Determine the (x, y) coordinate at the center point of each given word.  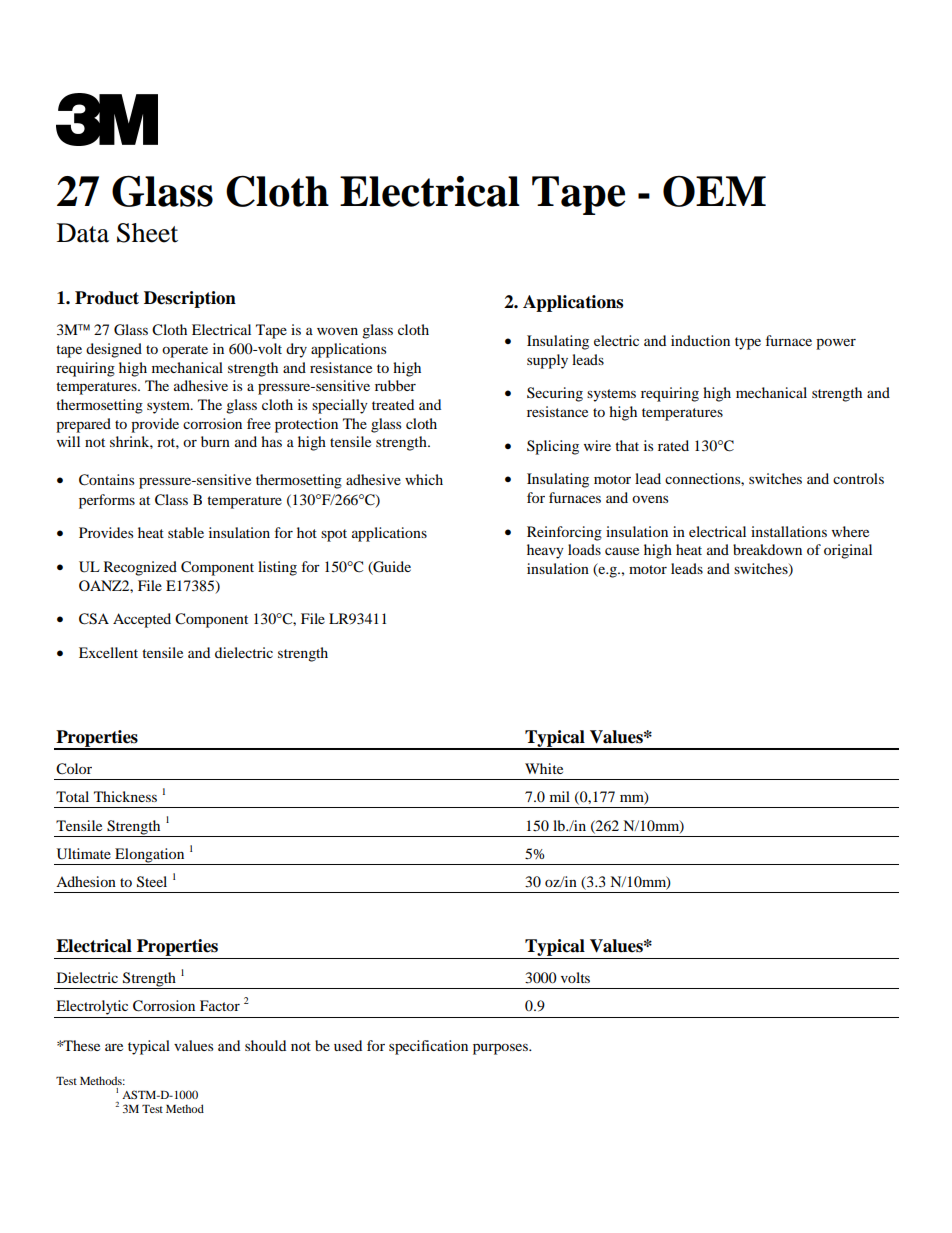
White (544, 768)
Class (171, 500)
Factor (220, 1005)
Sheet (147, 233)
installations (789, 531)
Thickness (125, 796)
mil (560, 796)
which (424, 479)
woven (337, 331)
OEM (714, 191)
